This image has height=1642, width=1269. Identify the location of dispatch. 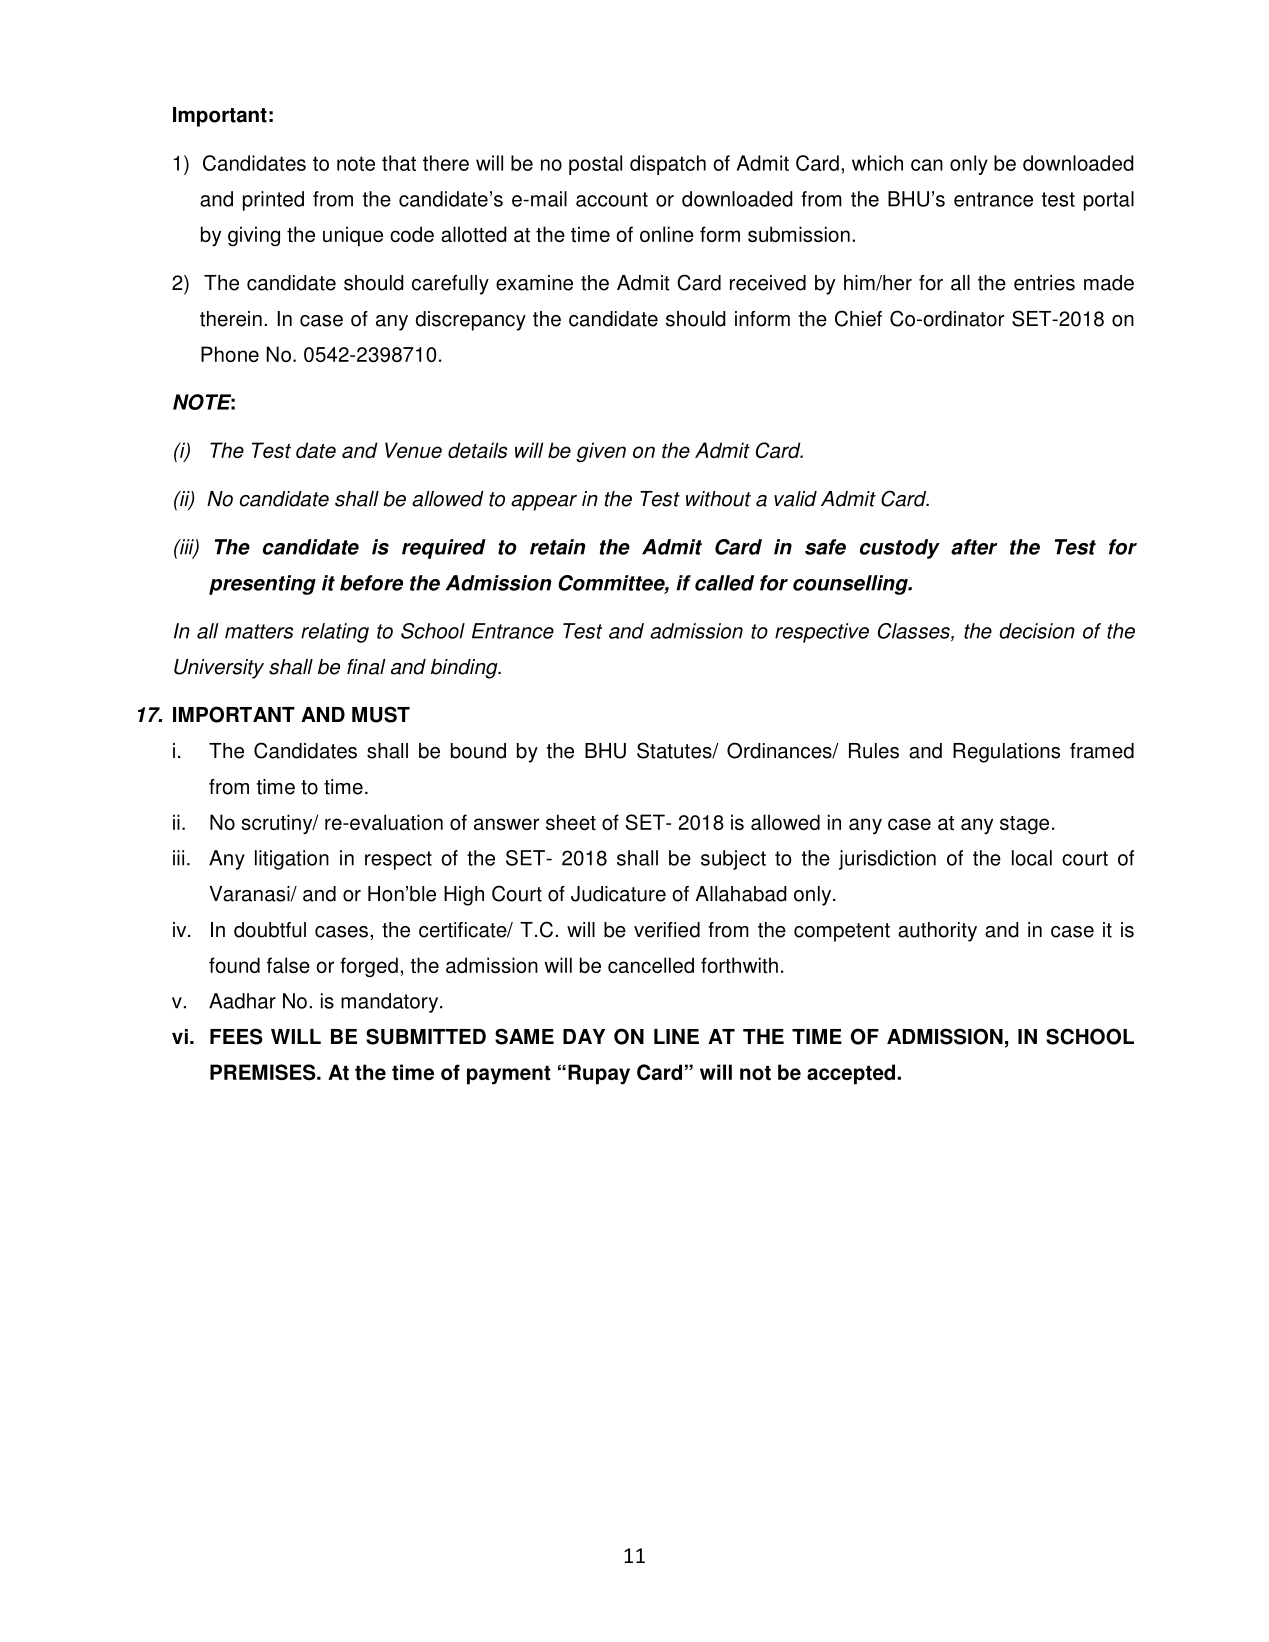
(668, 165).
